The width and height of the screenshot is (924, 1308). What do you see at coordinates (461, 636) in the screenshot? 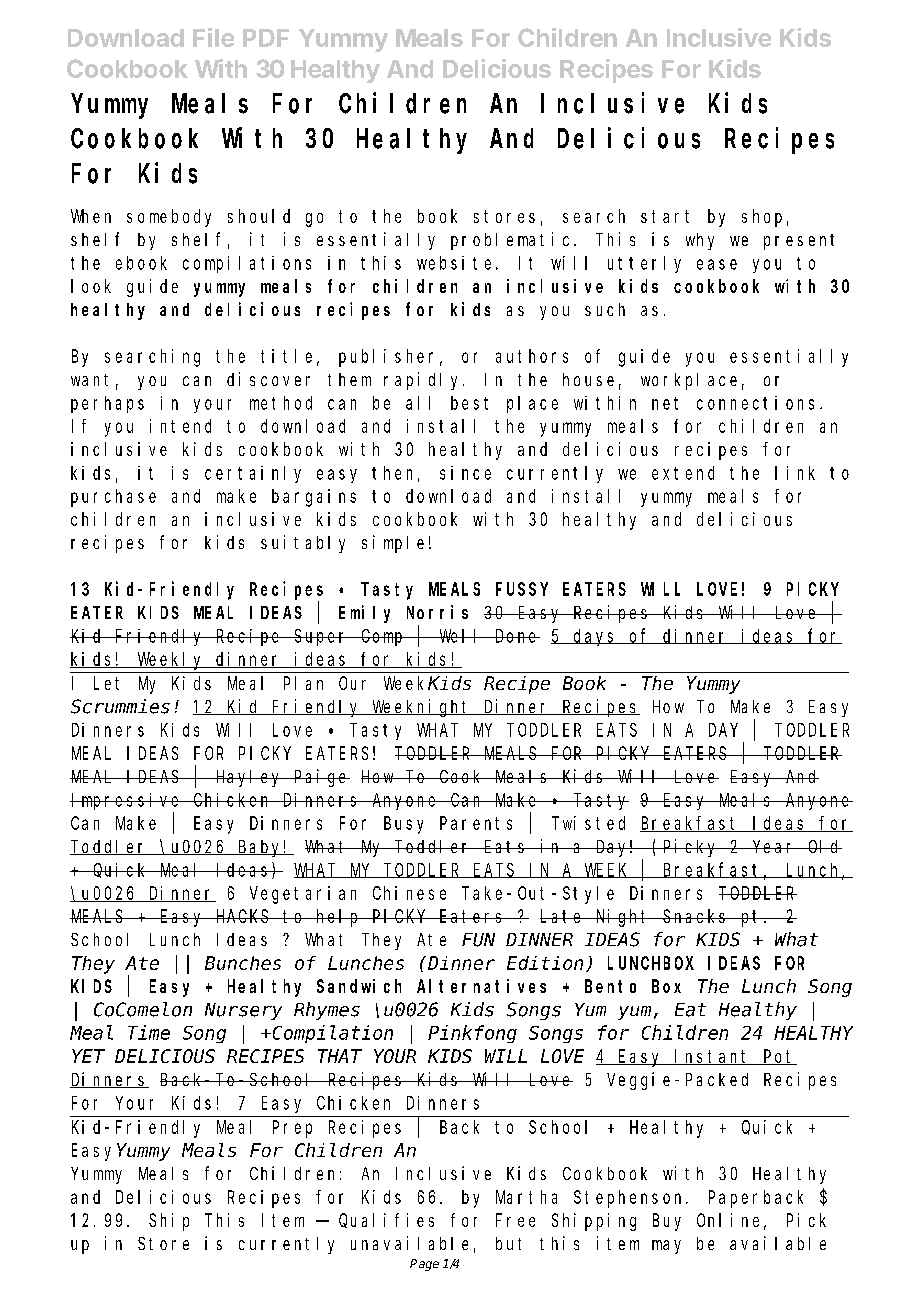
I see `Well` at bounding box center [461, 636].
